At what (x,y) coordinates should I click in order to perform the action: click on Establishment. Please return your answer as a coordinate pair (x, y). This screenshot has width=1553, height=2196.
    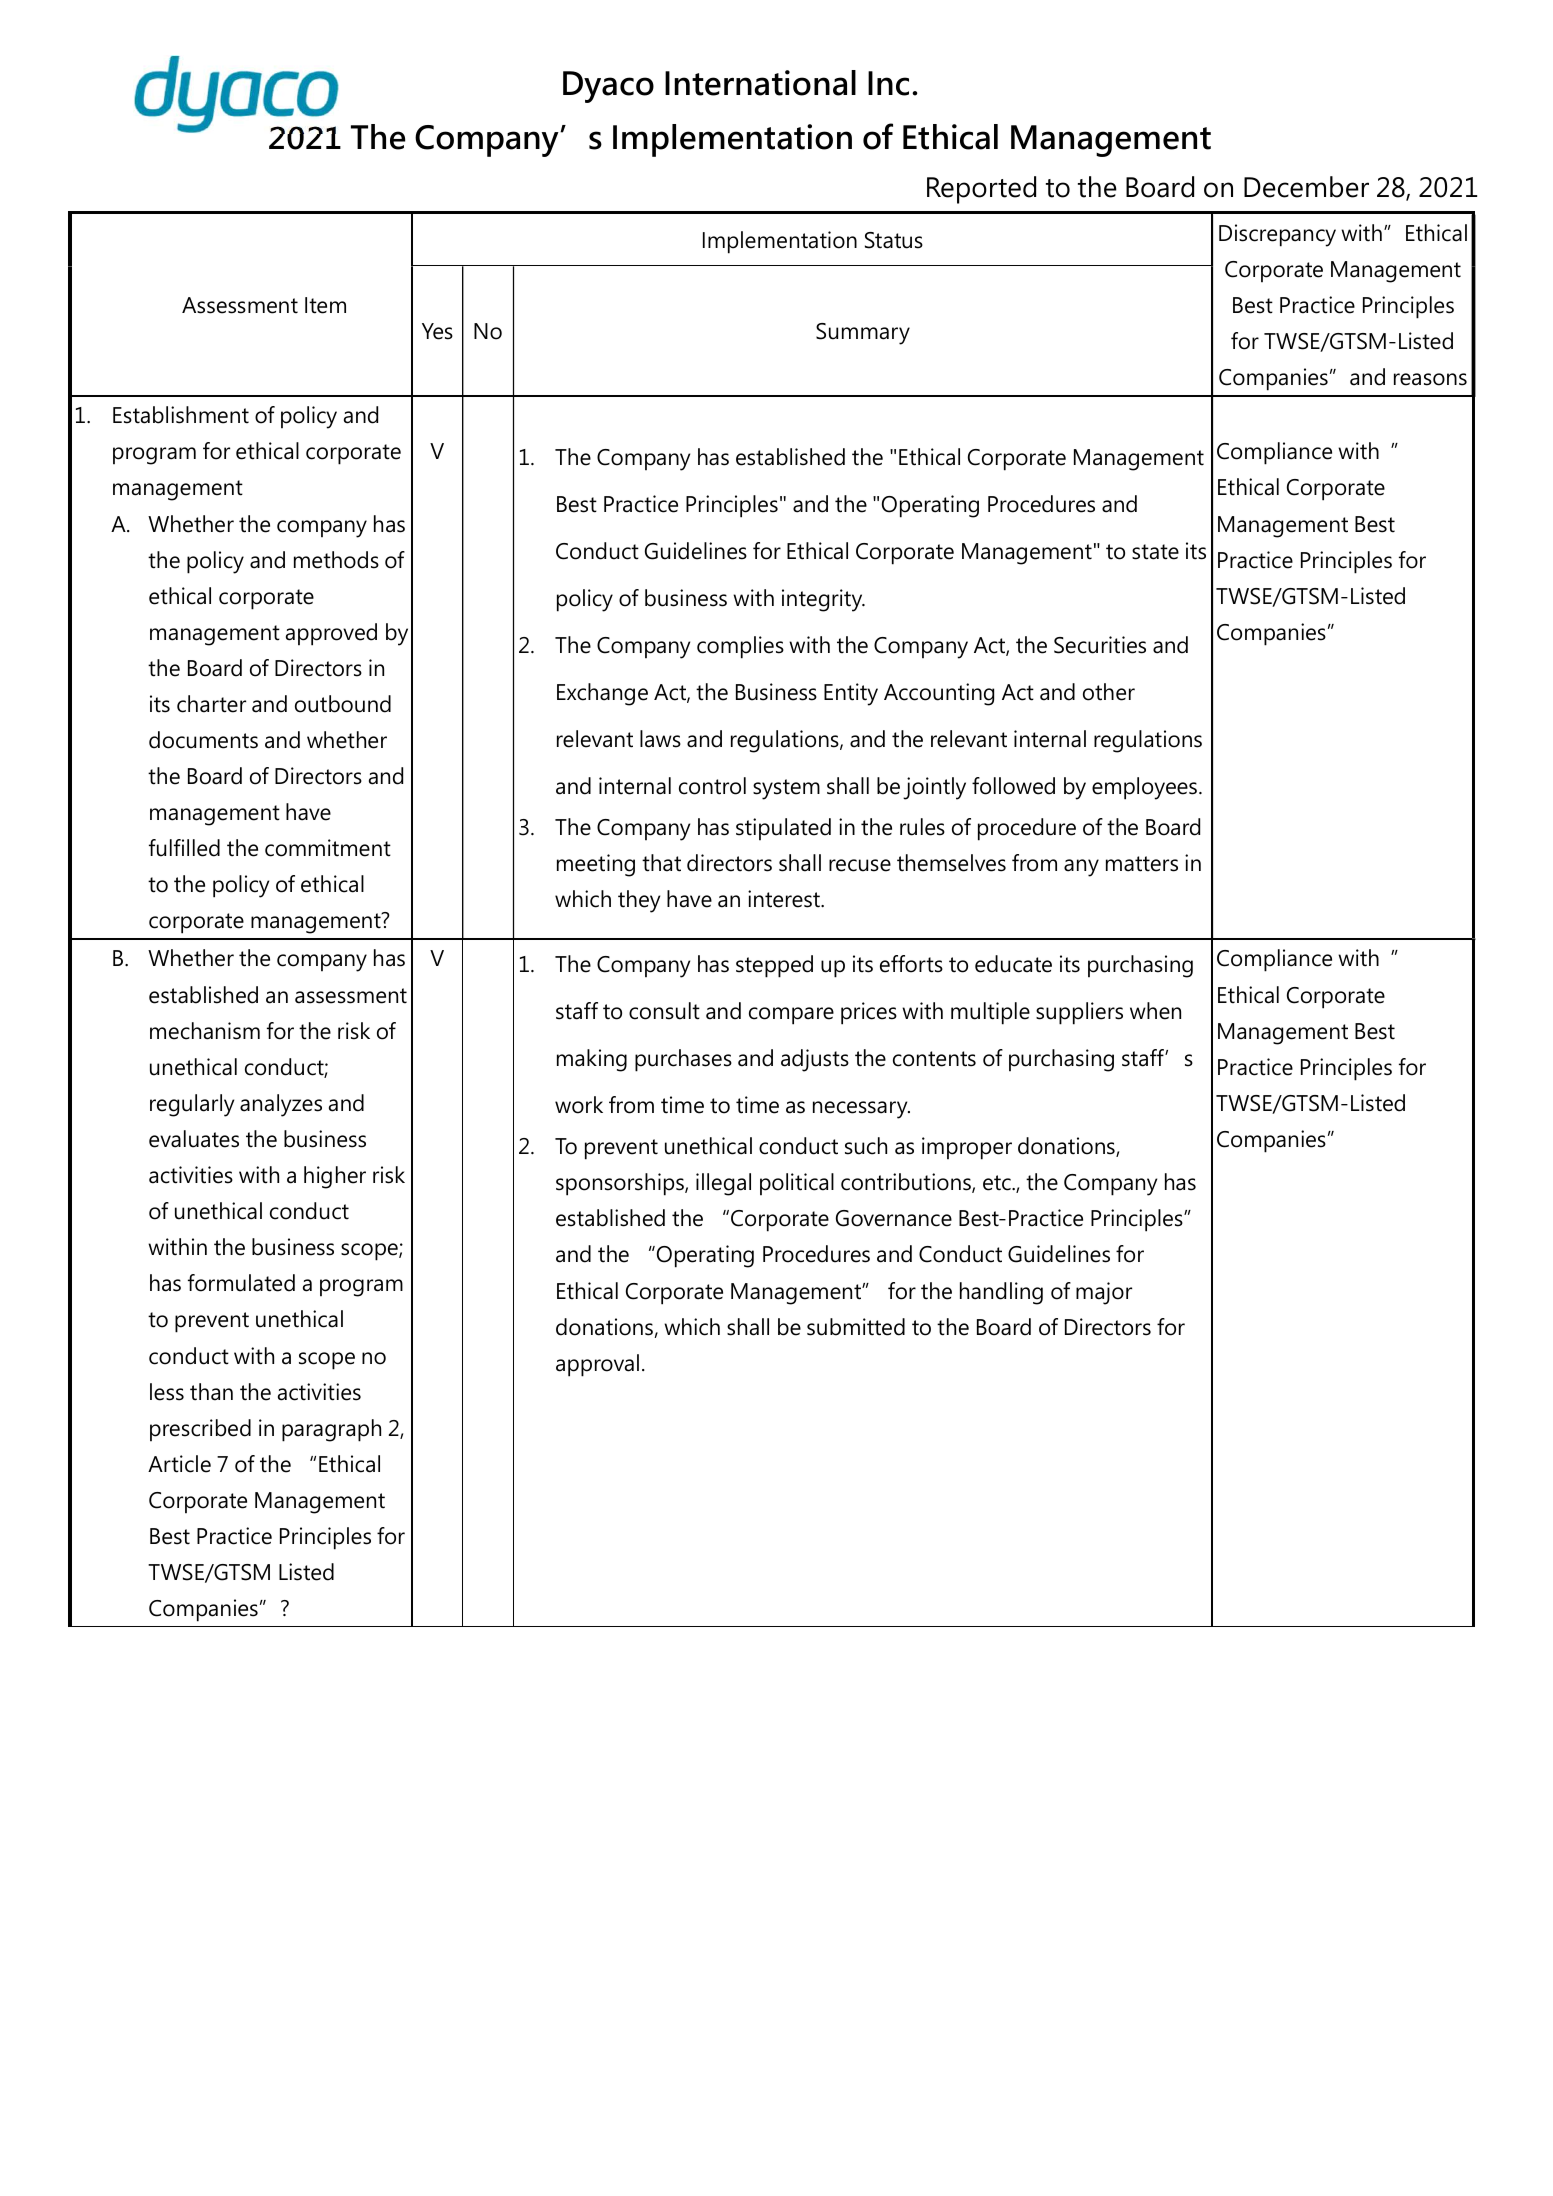
    Looking at the image, I should click on (181, 415).
